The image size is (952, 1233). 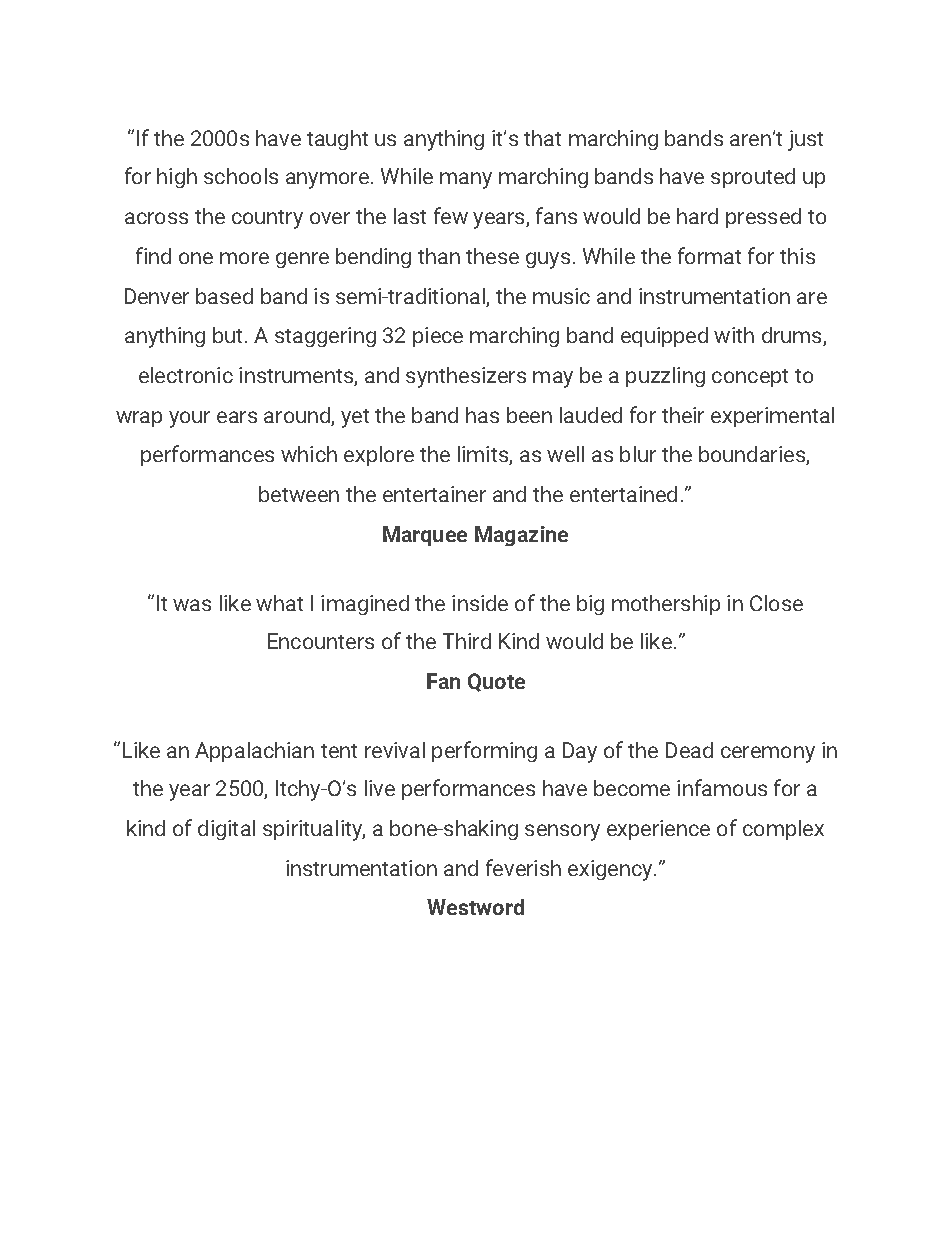 I want to click on many, so click(x=466, y=180).
